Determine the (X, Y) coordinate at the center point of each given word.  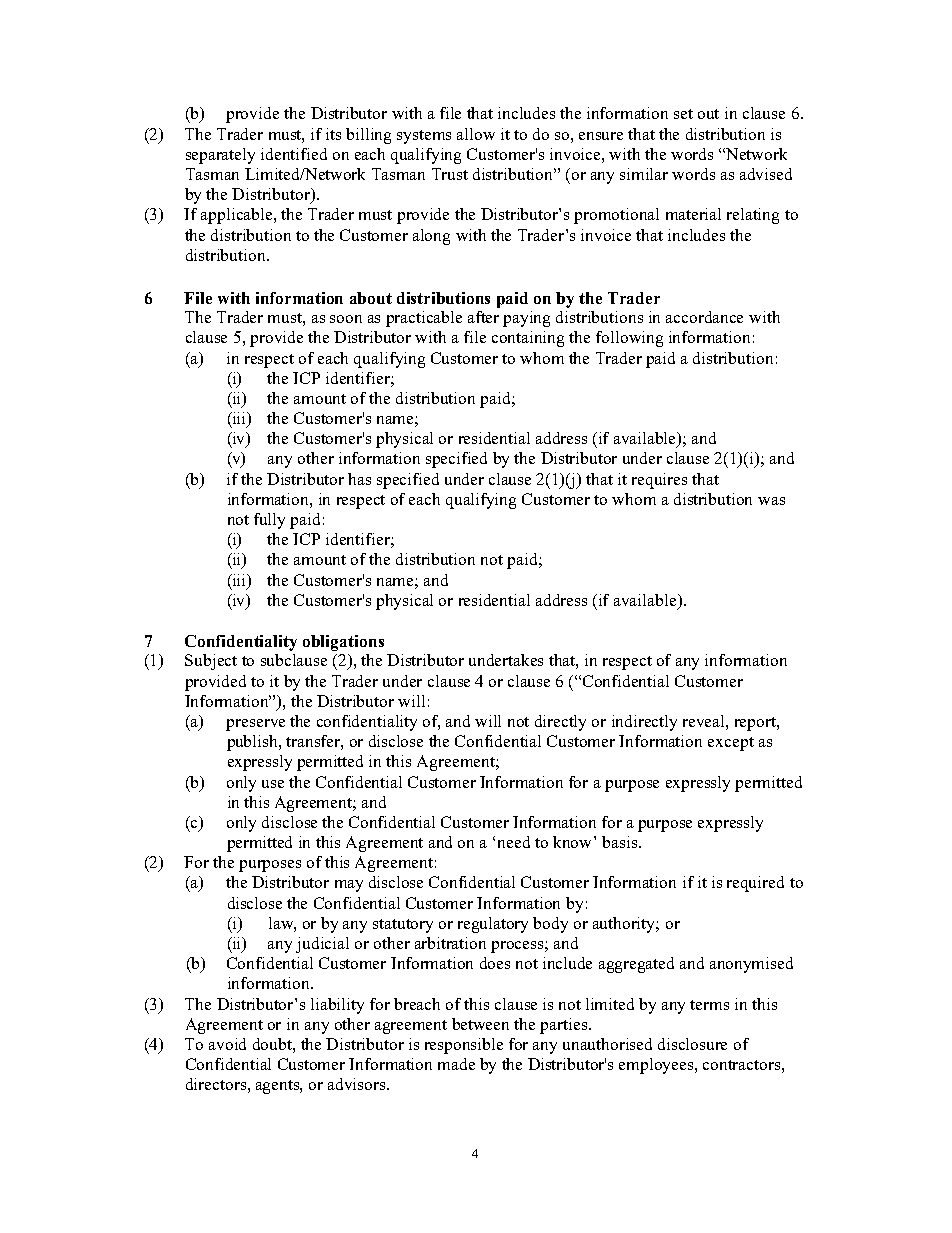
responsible (464, 1046)
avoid (227, 1044)
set (683, 114)
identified (294, 154)
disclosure (692, 1044)
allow (476, 134)
